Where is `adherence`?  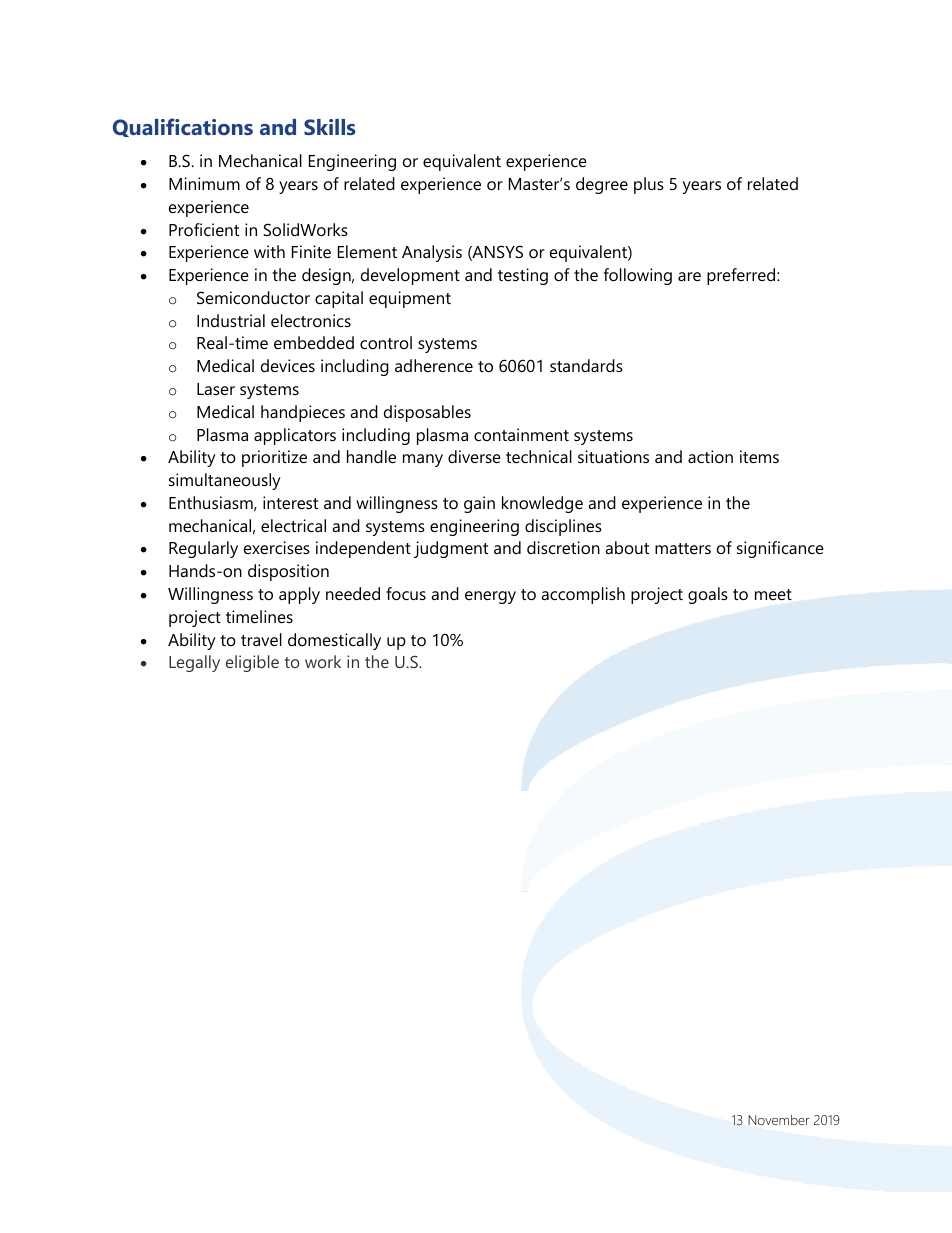
adherence is located at coordinates (434, 365).
